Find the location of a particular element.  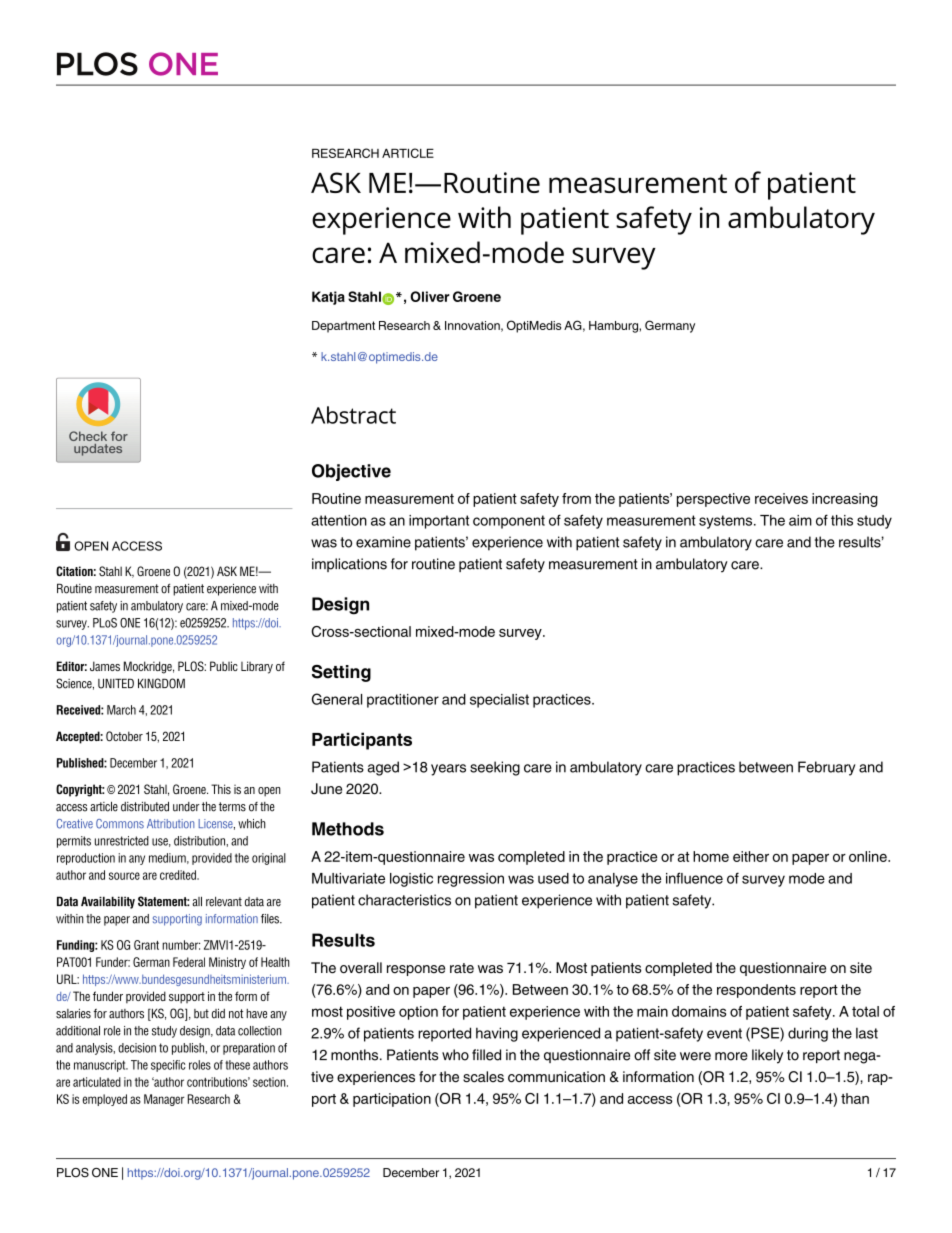

years is located at coordinates (448, 770).
